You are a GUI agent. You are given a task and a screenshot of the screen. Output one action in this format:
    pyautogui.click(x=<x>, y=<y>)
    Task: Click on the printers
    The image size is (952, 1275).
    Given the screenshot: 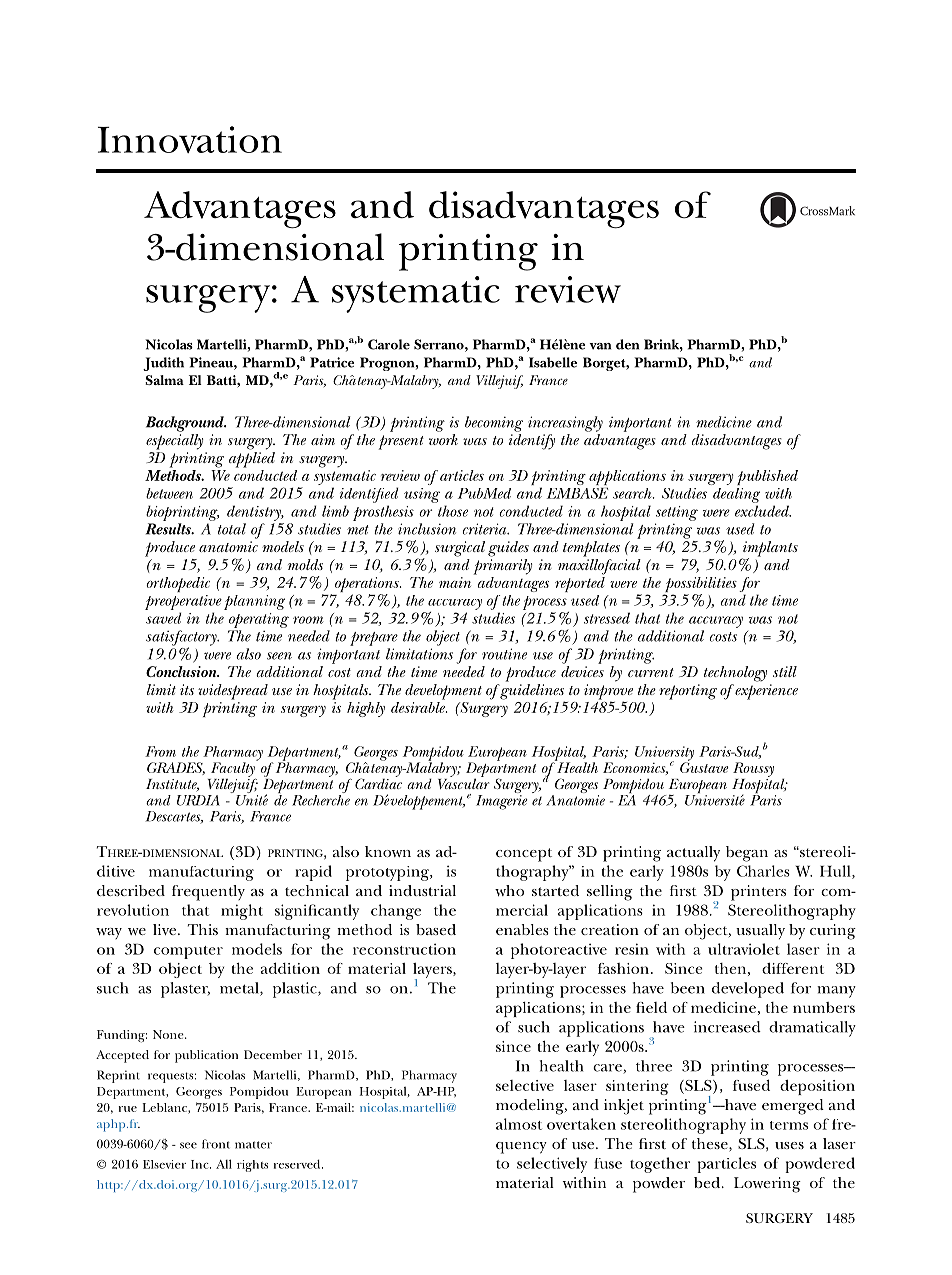 What is the action you would take?
    pyautogui.click(x=758, y=893)
